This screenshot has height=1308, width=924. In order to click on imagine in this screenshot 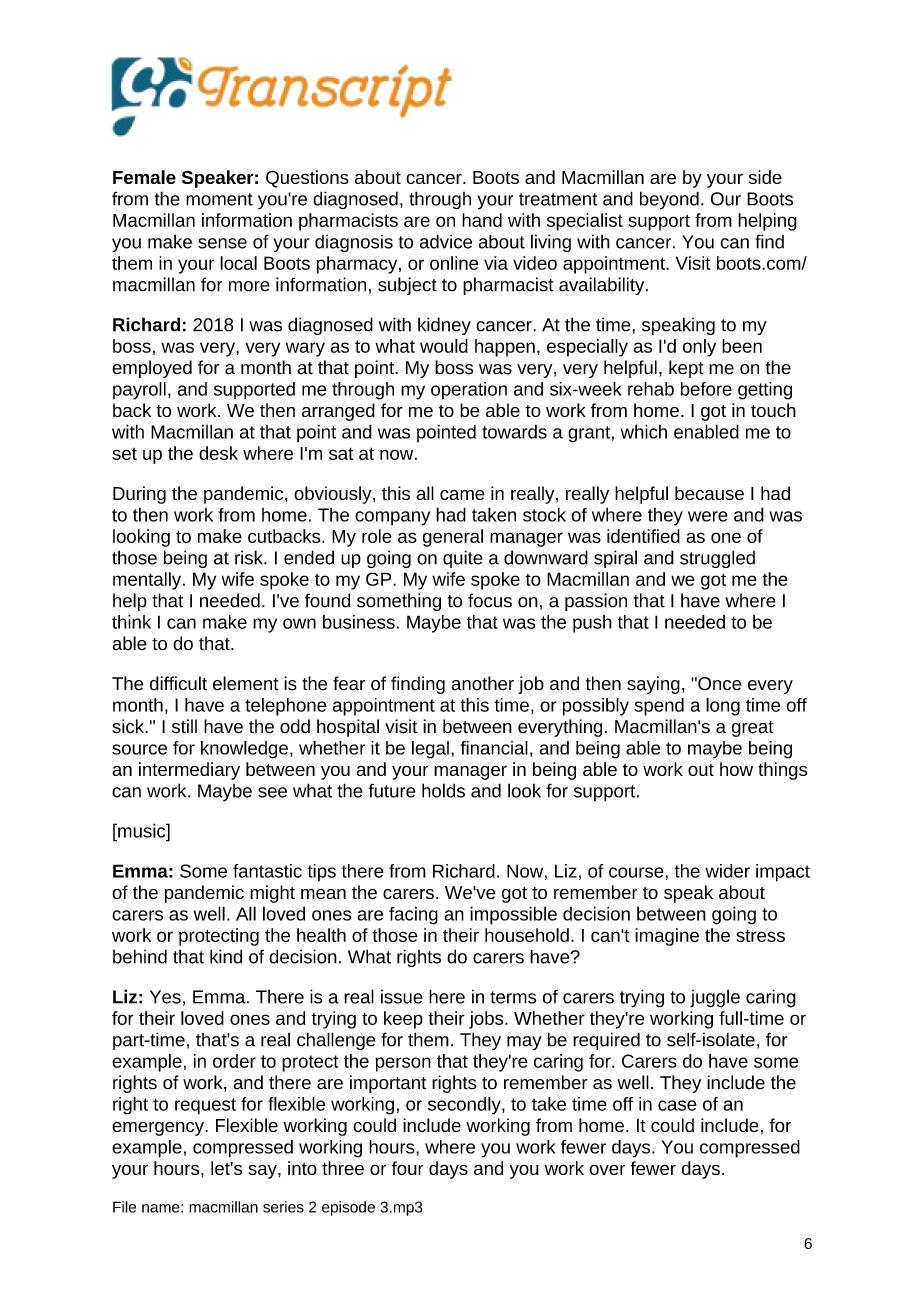, I will do `click(667, 937)`.
